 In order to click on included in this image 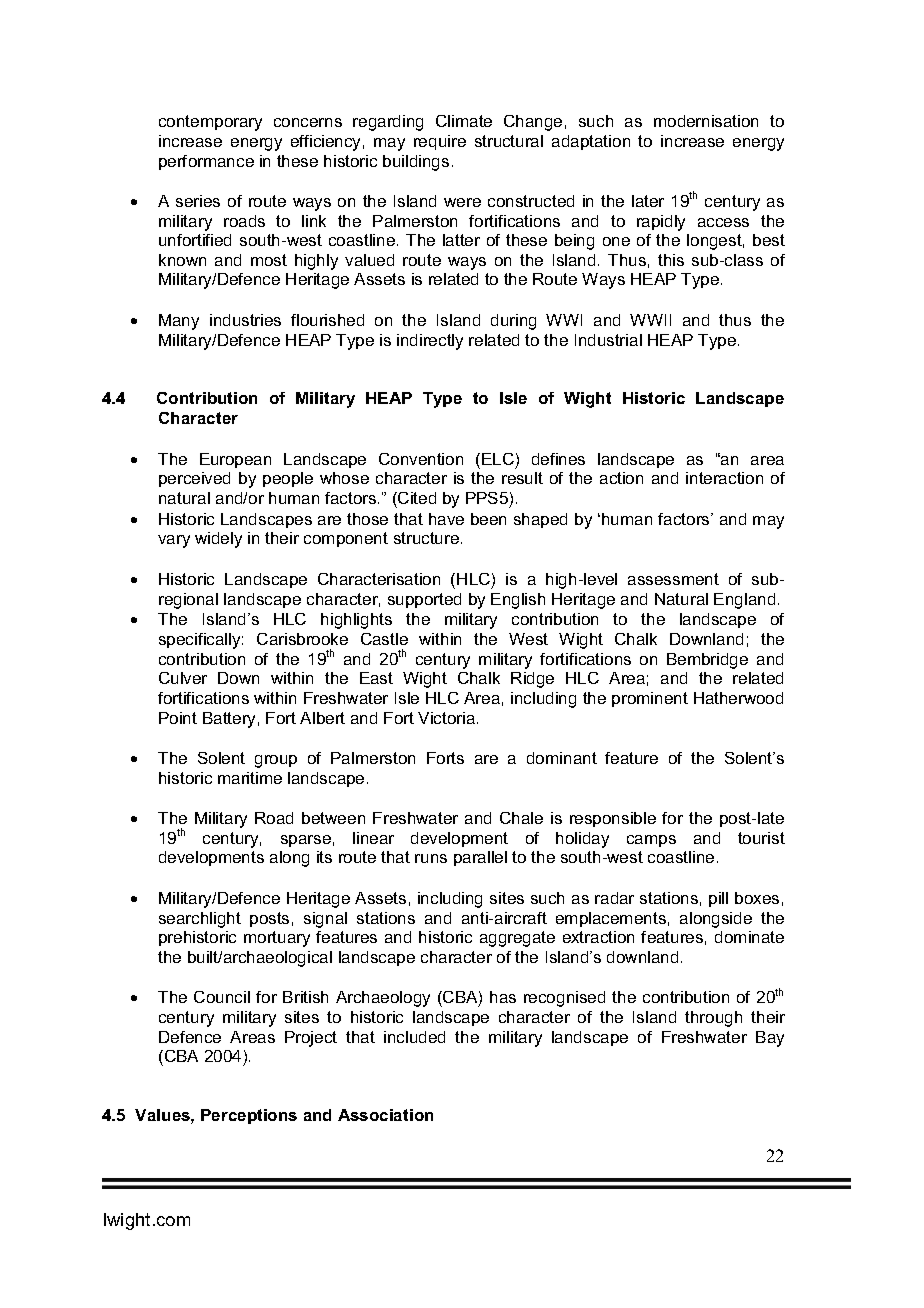, I will do `click(414, 1037)`.
